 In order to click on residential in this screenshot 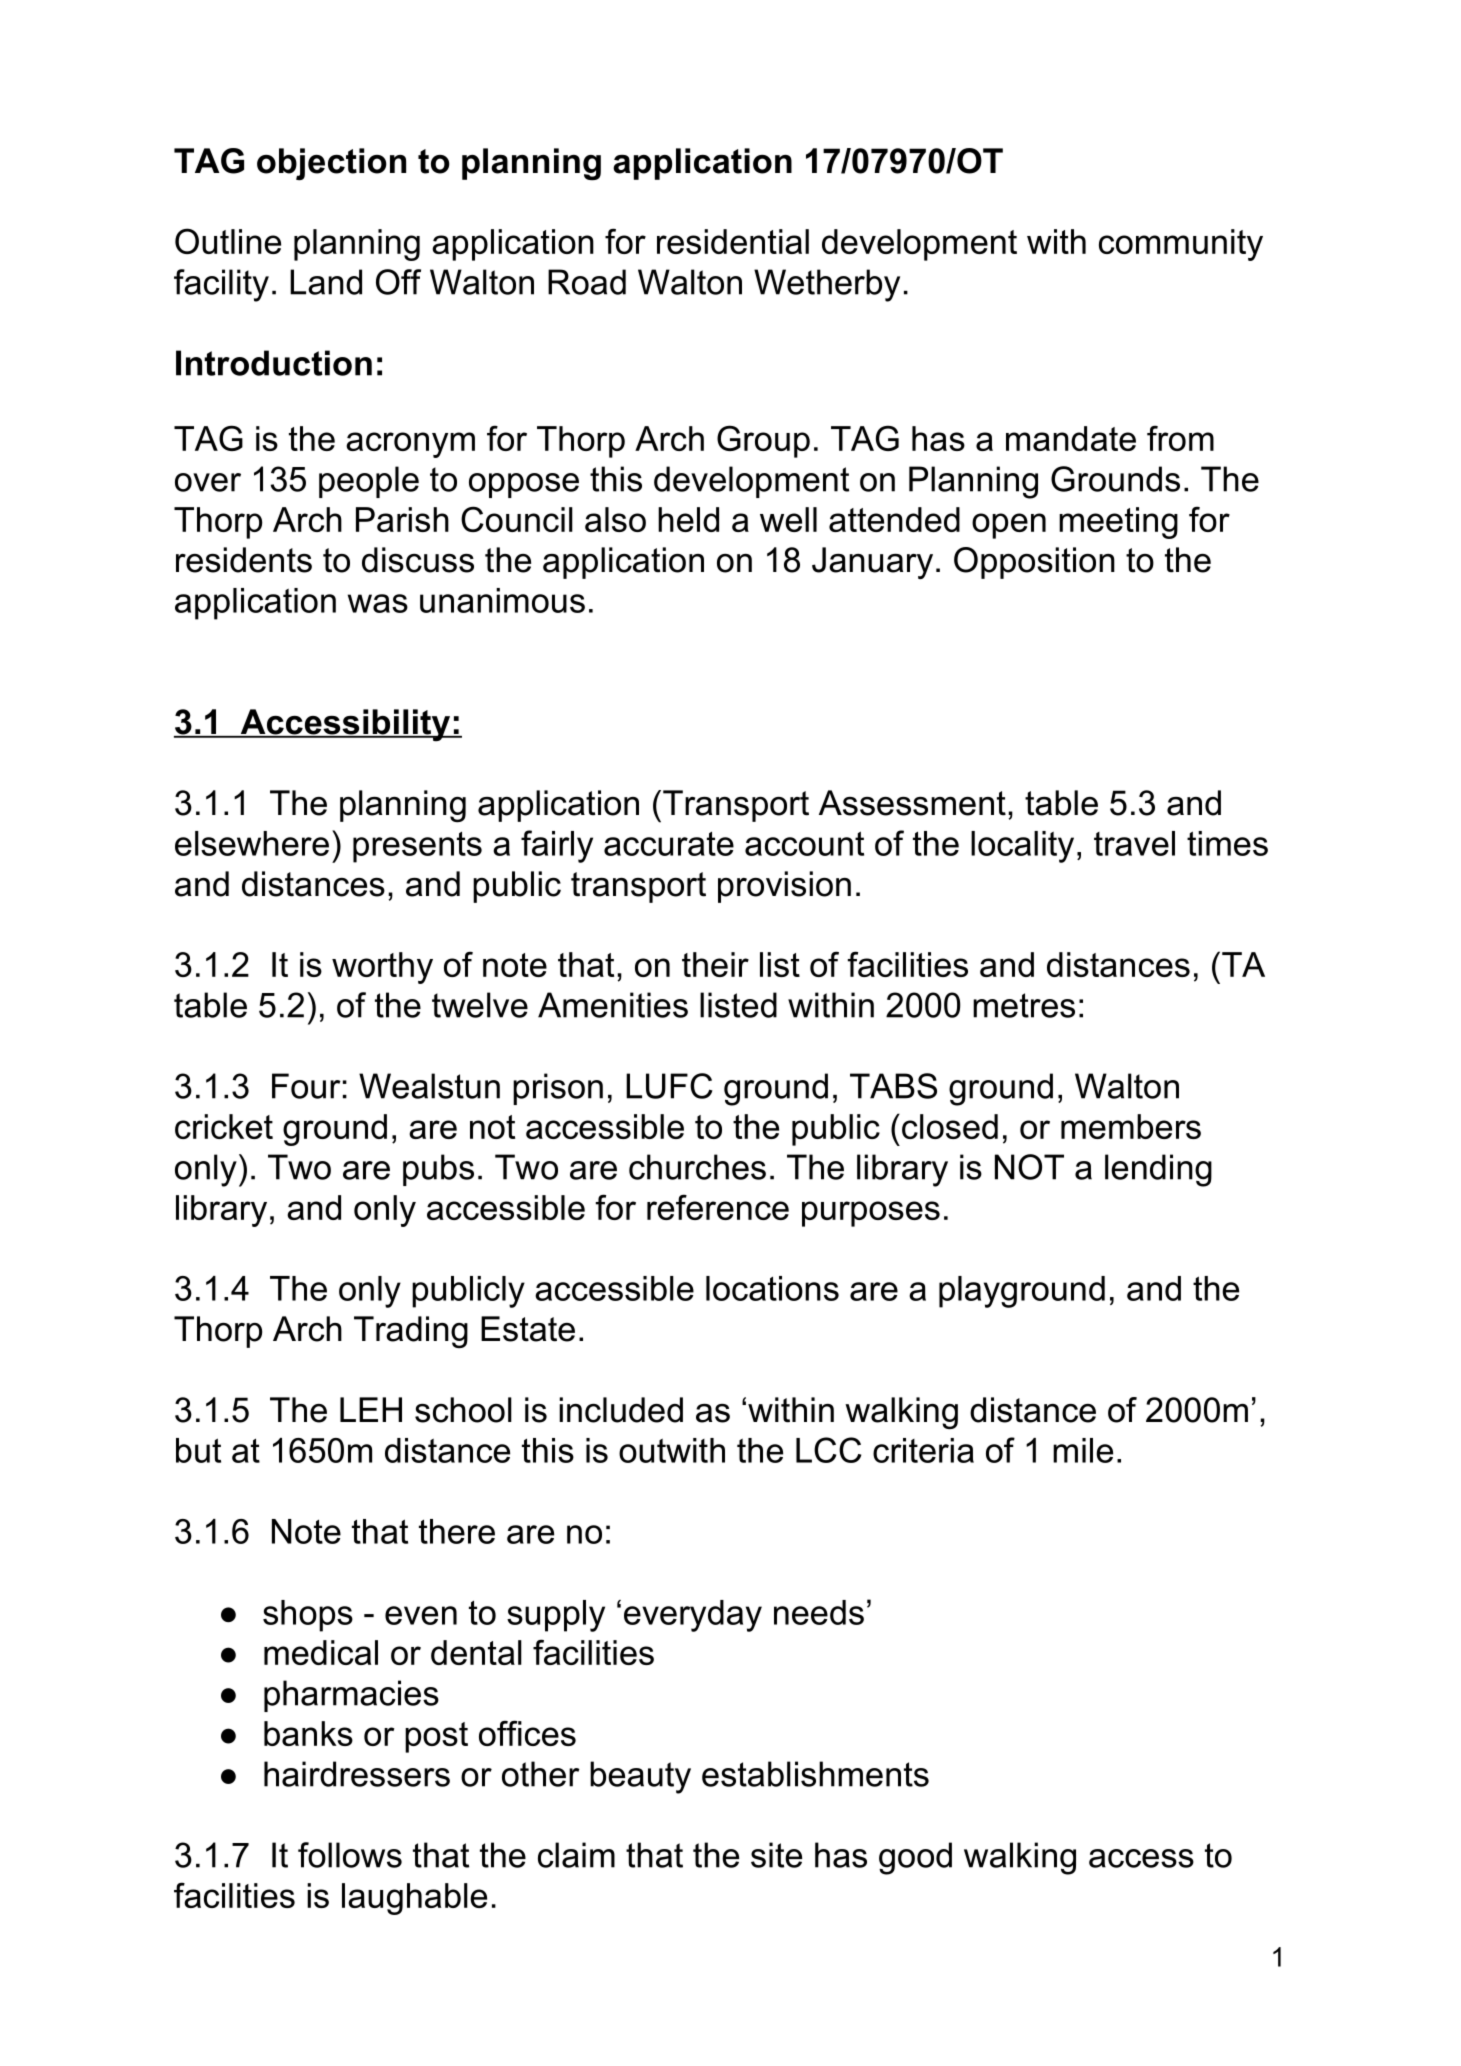, I will do `click(733, 241)`.
